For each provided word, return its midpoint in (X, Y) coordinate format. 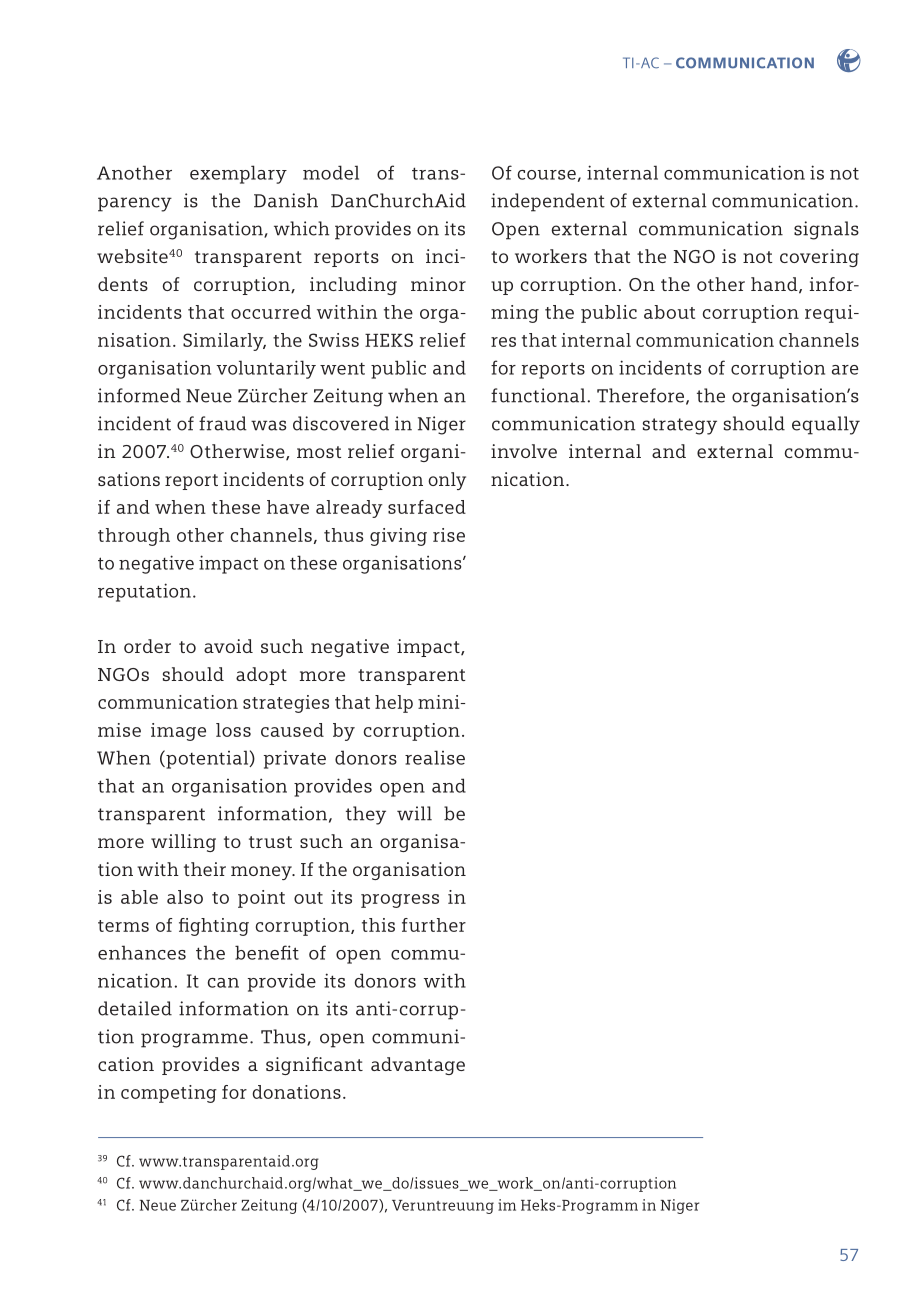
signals (826, 230)
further (434, 925)
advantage (418, 1066)
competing (169, 1094)
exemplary (238, 174)
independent (548, 202)
